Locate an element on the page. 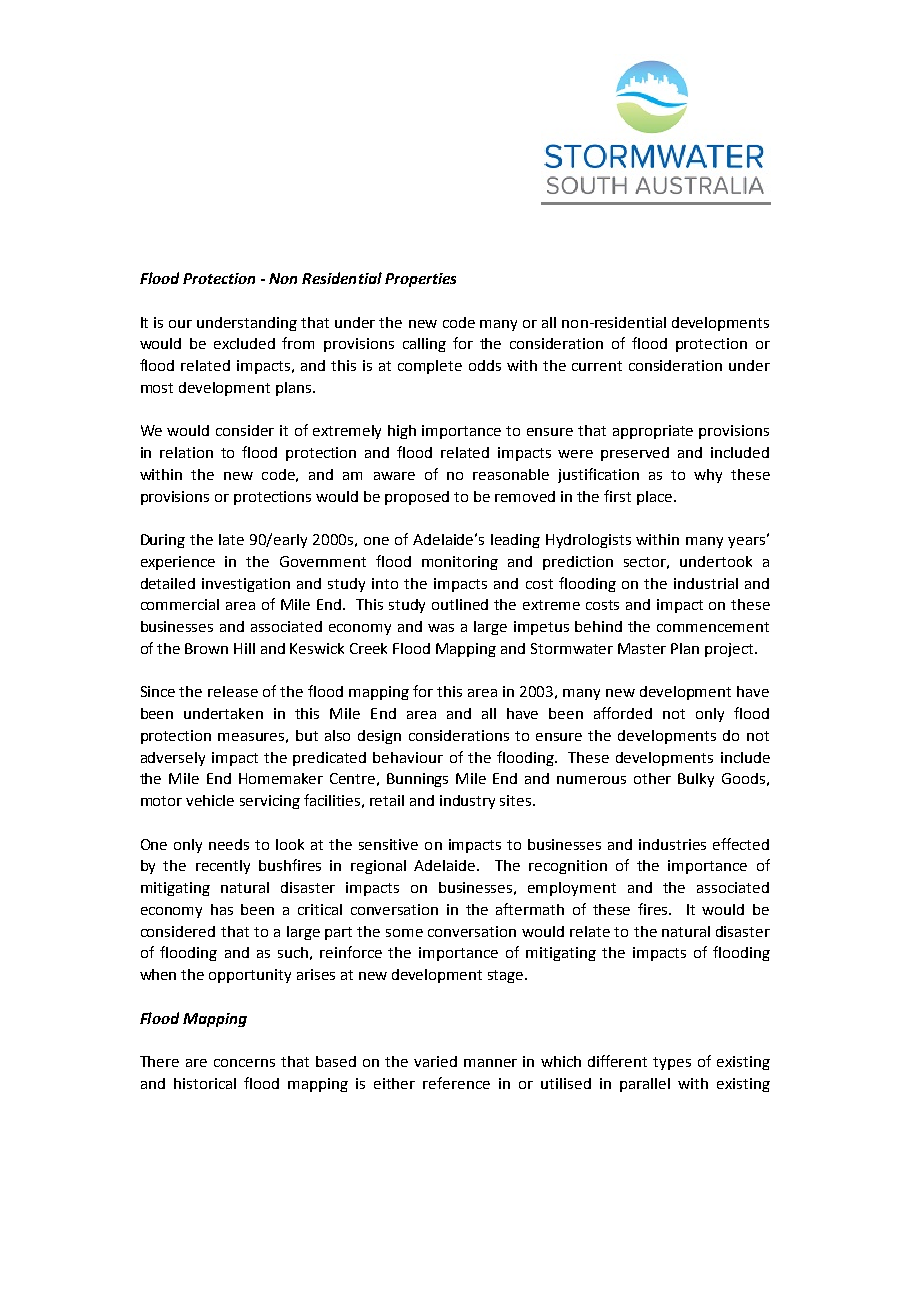 This document has width=924, height=1308. release is located at coordinates (233, 691).
